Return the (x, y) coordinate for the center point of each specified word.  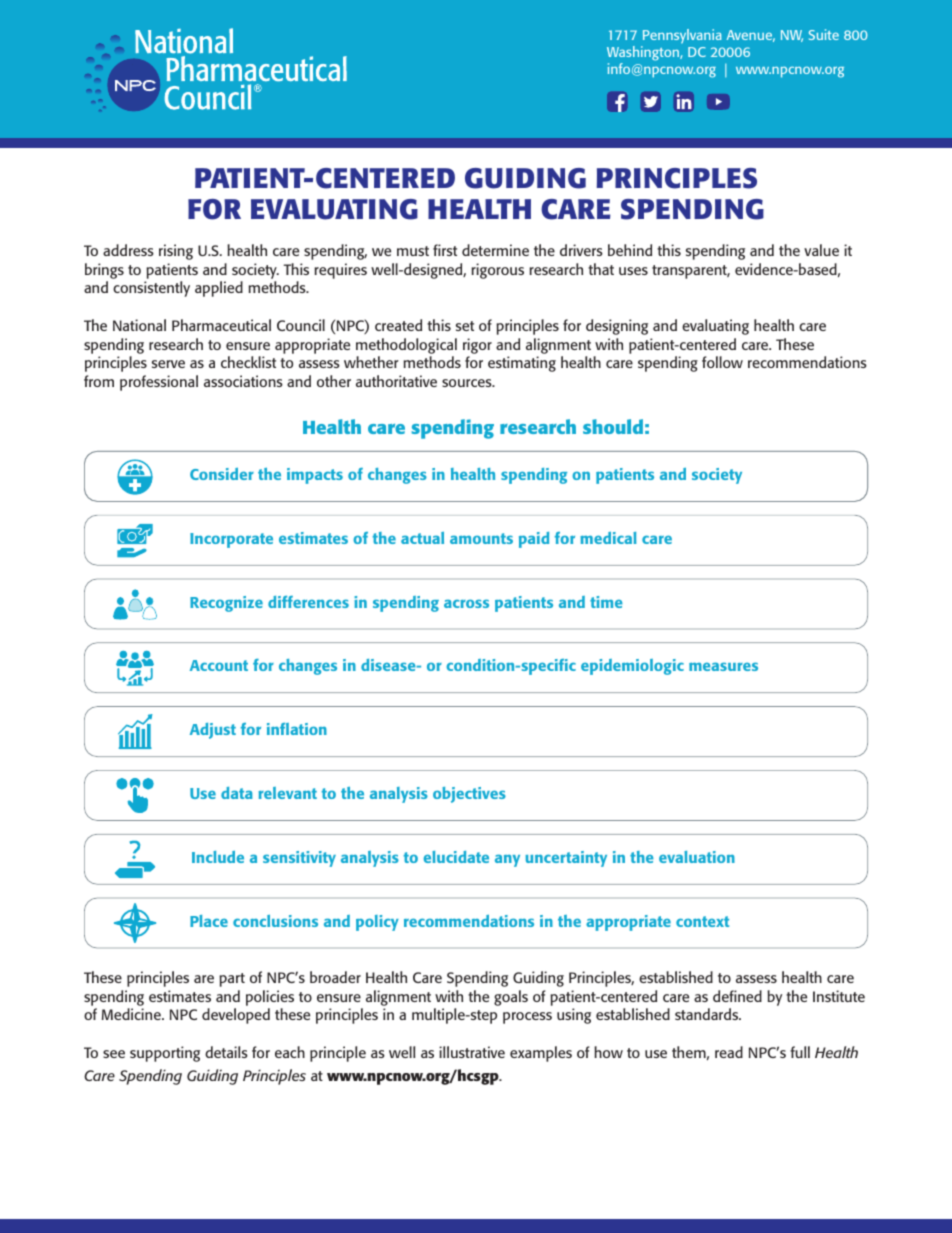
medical (608, 538)
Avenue (751, 36)
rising (176, 252)
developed (236, 1016)
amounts (481, 538)
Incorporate (231, 540)
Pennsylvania (682, 36)
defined (737, 996)
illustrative (472, 1052)
